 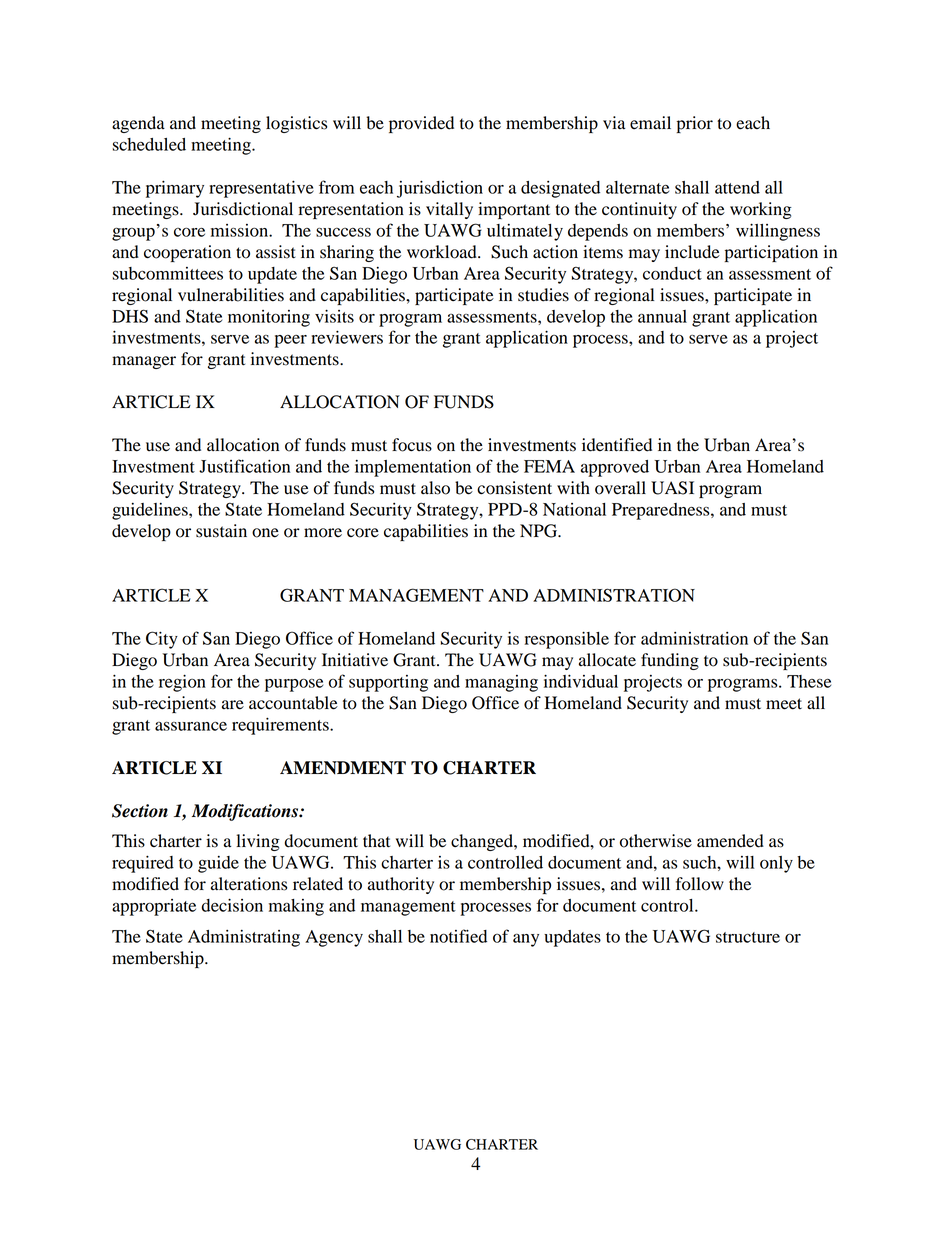 What do you see at coordinates (501, 683) in the screenshot?
I see `managing` at bounding box center [501, 683].
